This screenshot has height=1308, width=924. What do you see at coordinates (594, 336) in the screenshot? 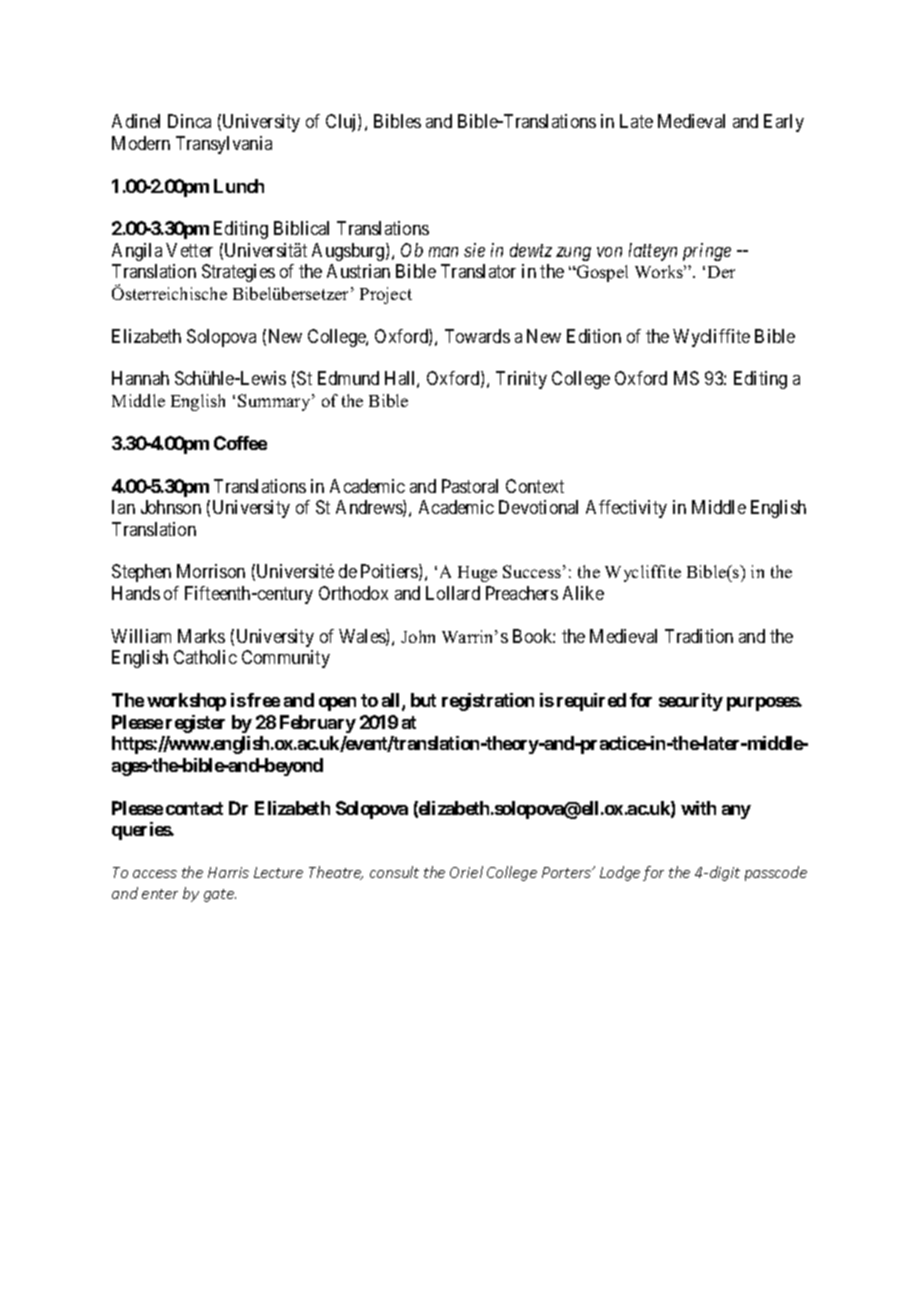
I see `Edition` at bounding box center [594, 336].
